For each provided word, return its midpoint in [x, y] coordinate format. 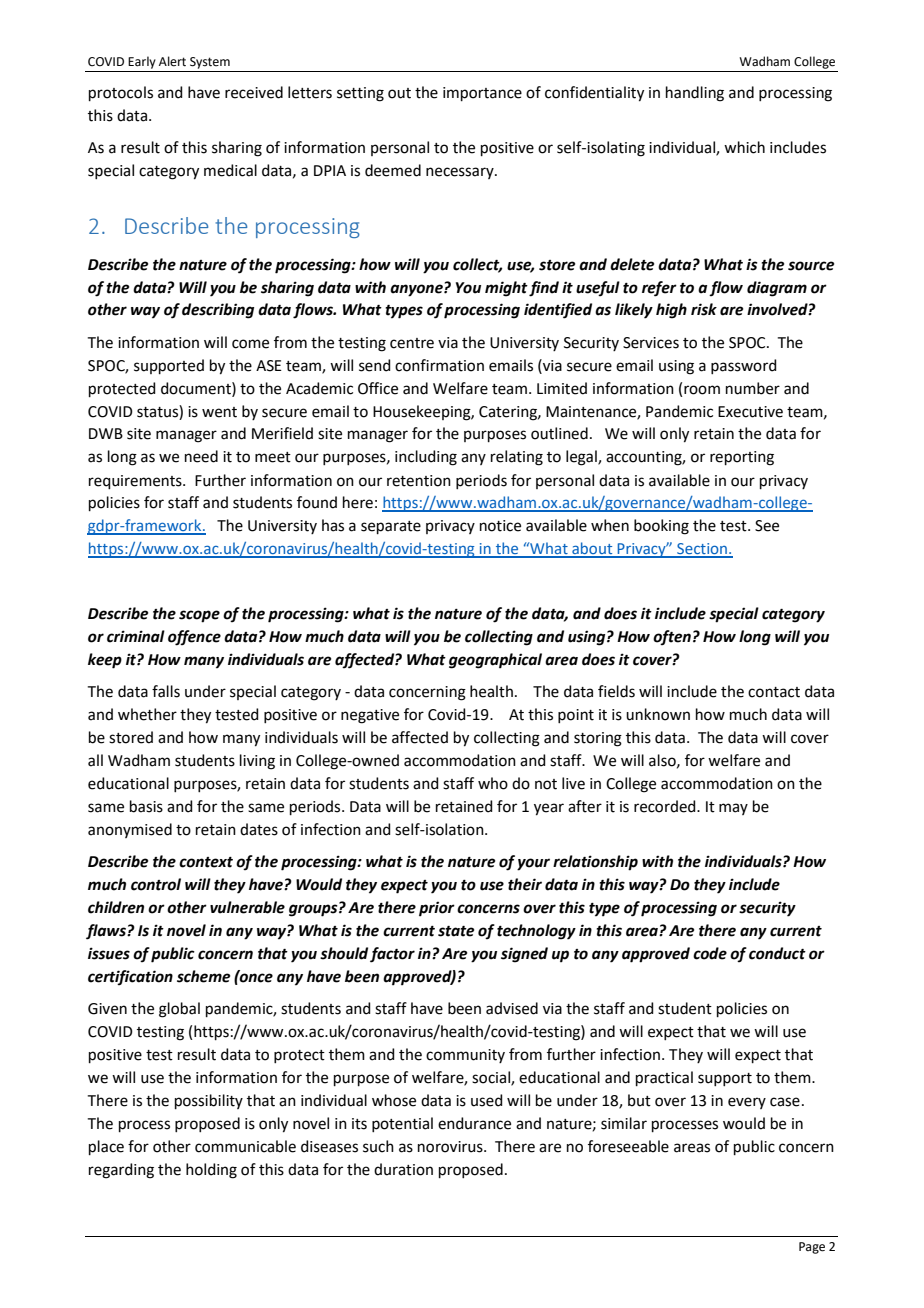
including [426, 458]
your [533, 864]
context [206, 862]
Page [812, 1248]
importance [482, 94]
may [733, 809]
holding [211, 1171]
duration [403, 1169]
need [201, 456]
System [210, 63]
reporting [742, 458]
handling [695, 94]
